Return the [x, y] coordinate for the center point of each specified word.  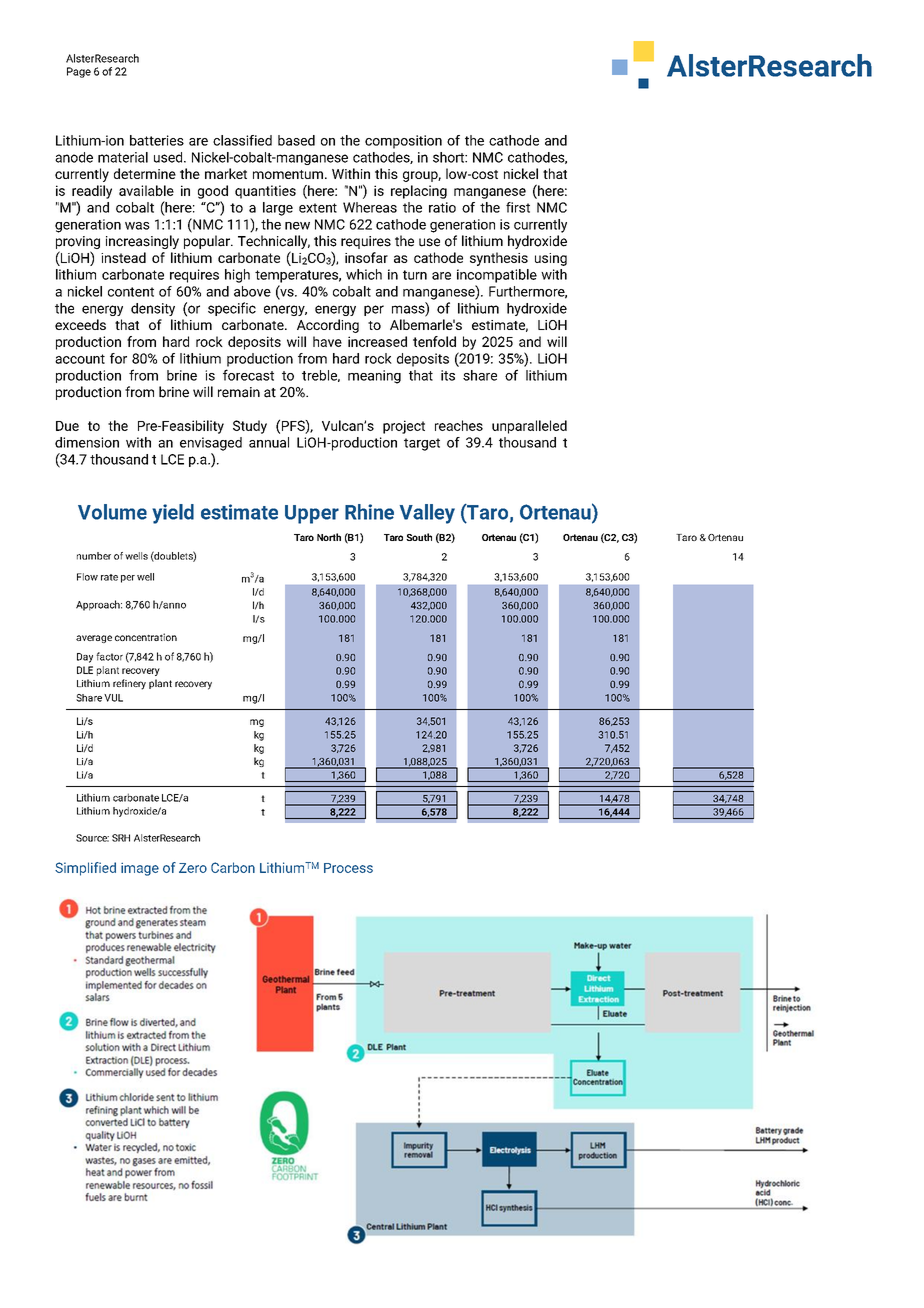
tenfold [434, 341]
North [329, 537]
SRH [121, 838]
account [80, 359]
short [449, 157]
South [419, 537]
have [327, 341]
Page [79, 72]
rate [109, 577]
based [296, 140]
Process [348, 868]
